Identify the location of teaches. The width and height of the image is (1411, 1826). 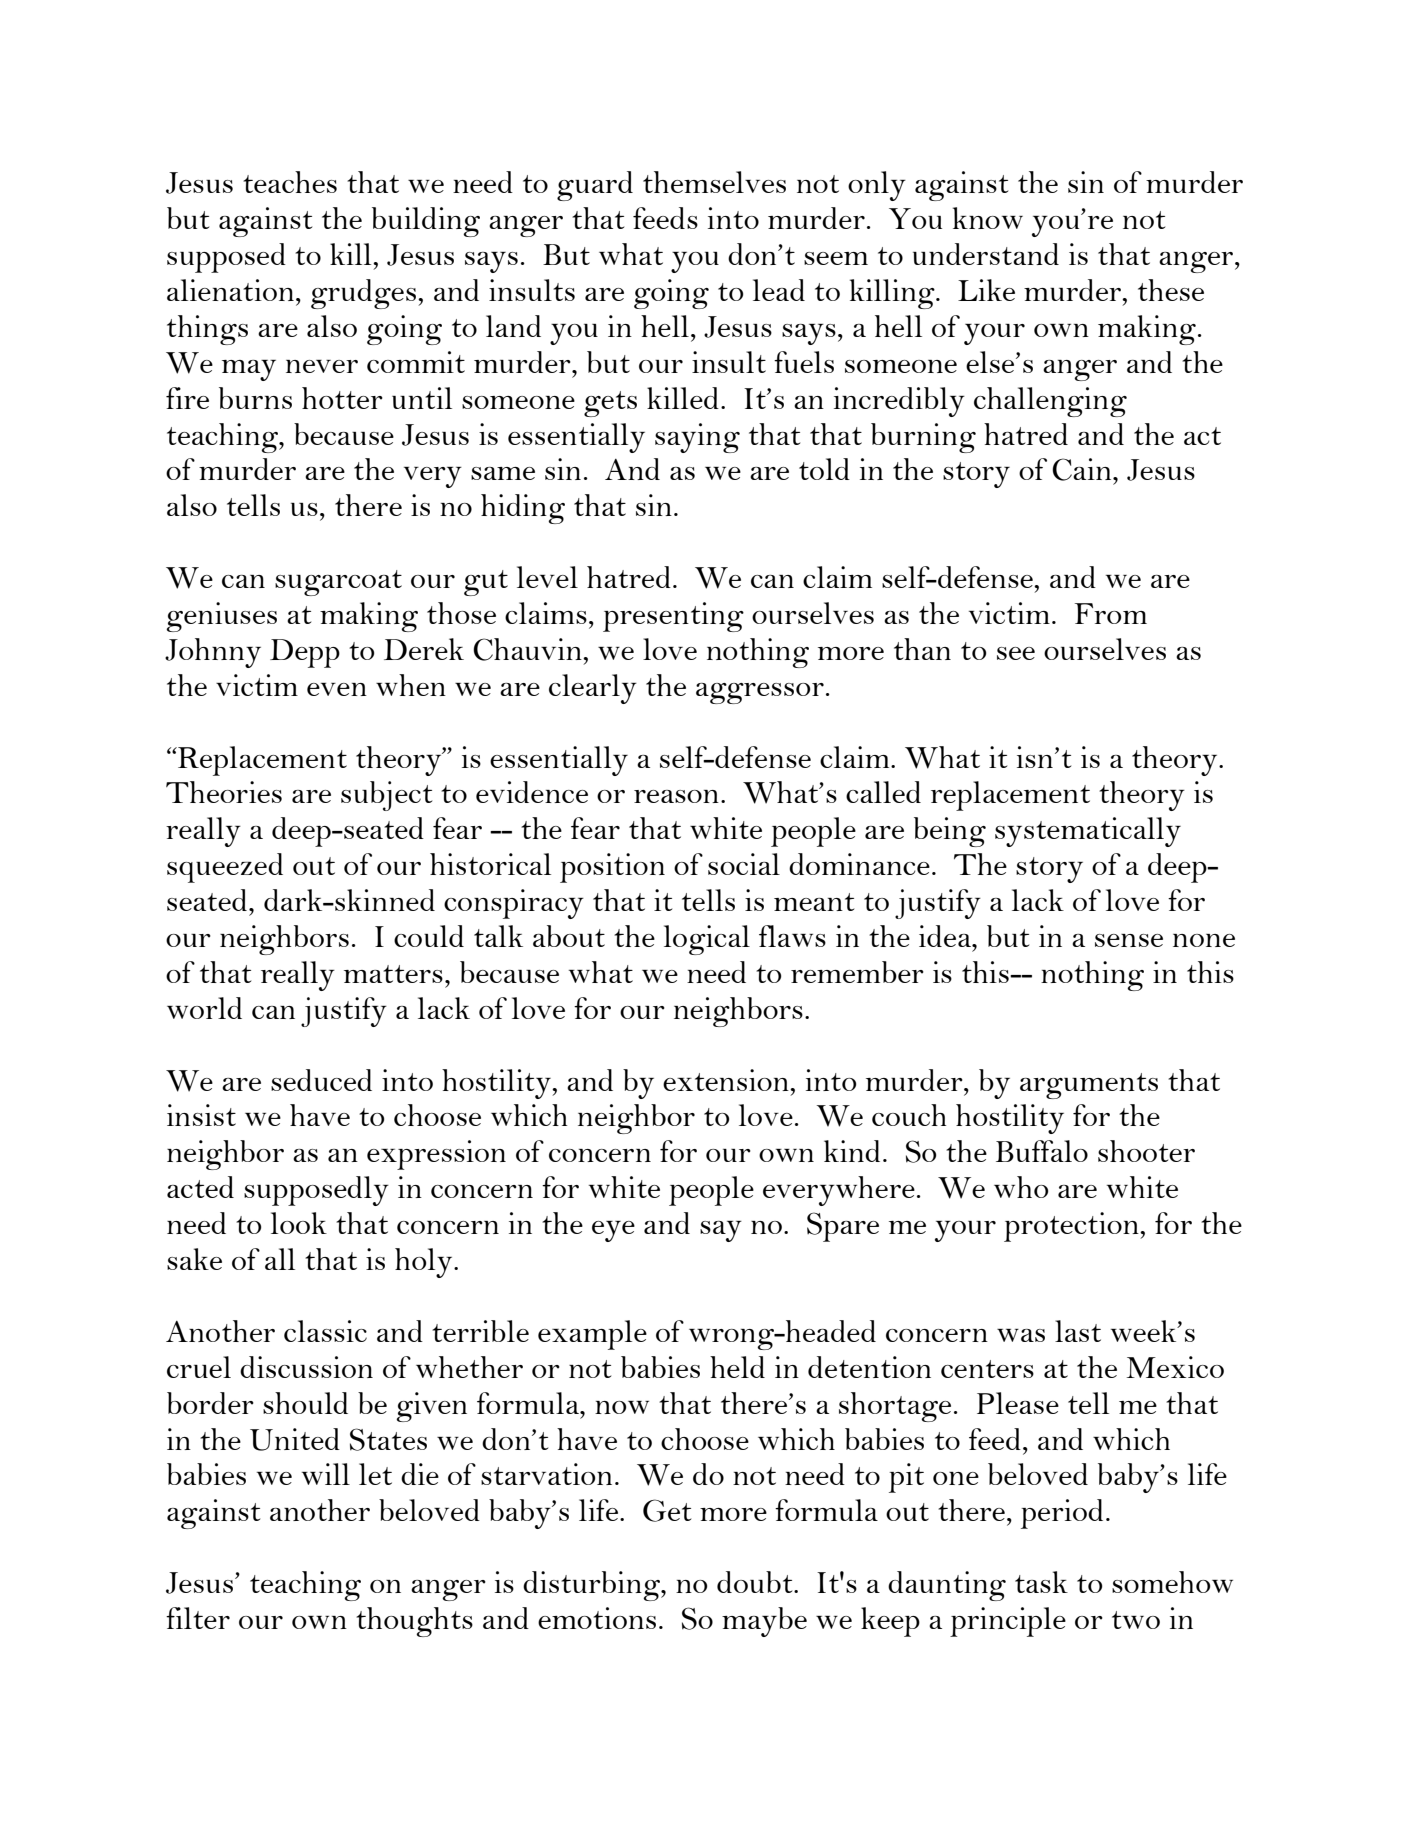
(290, 182).
